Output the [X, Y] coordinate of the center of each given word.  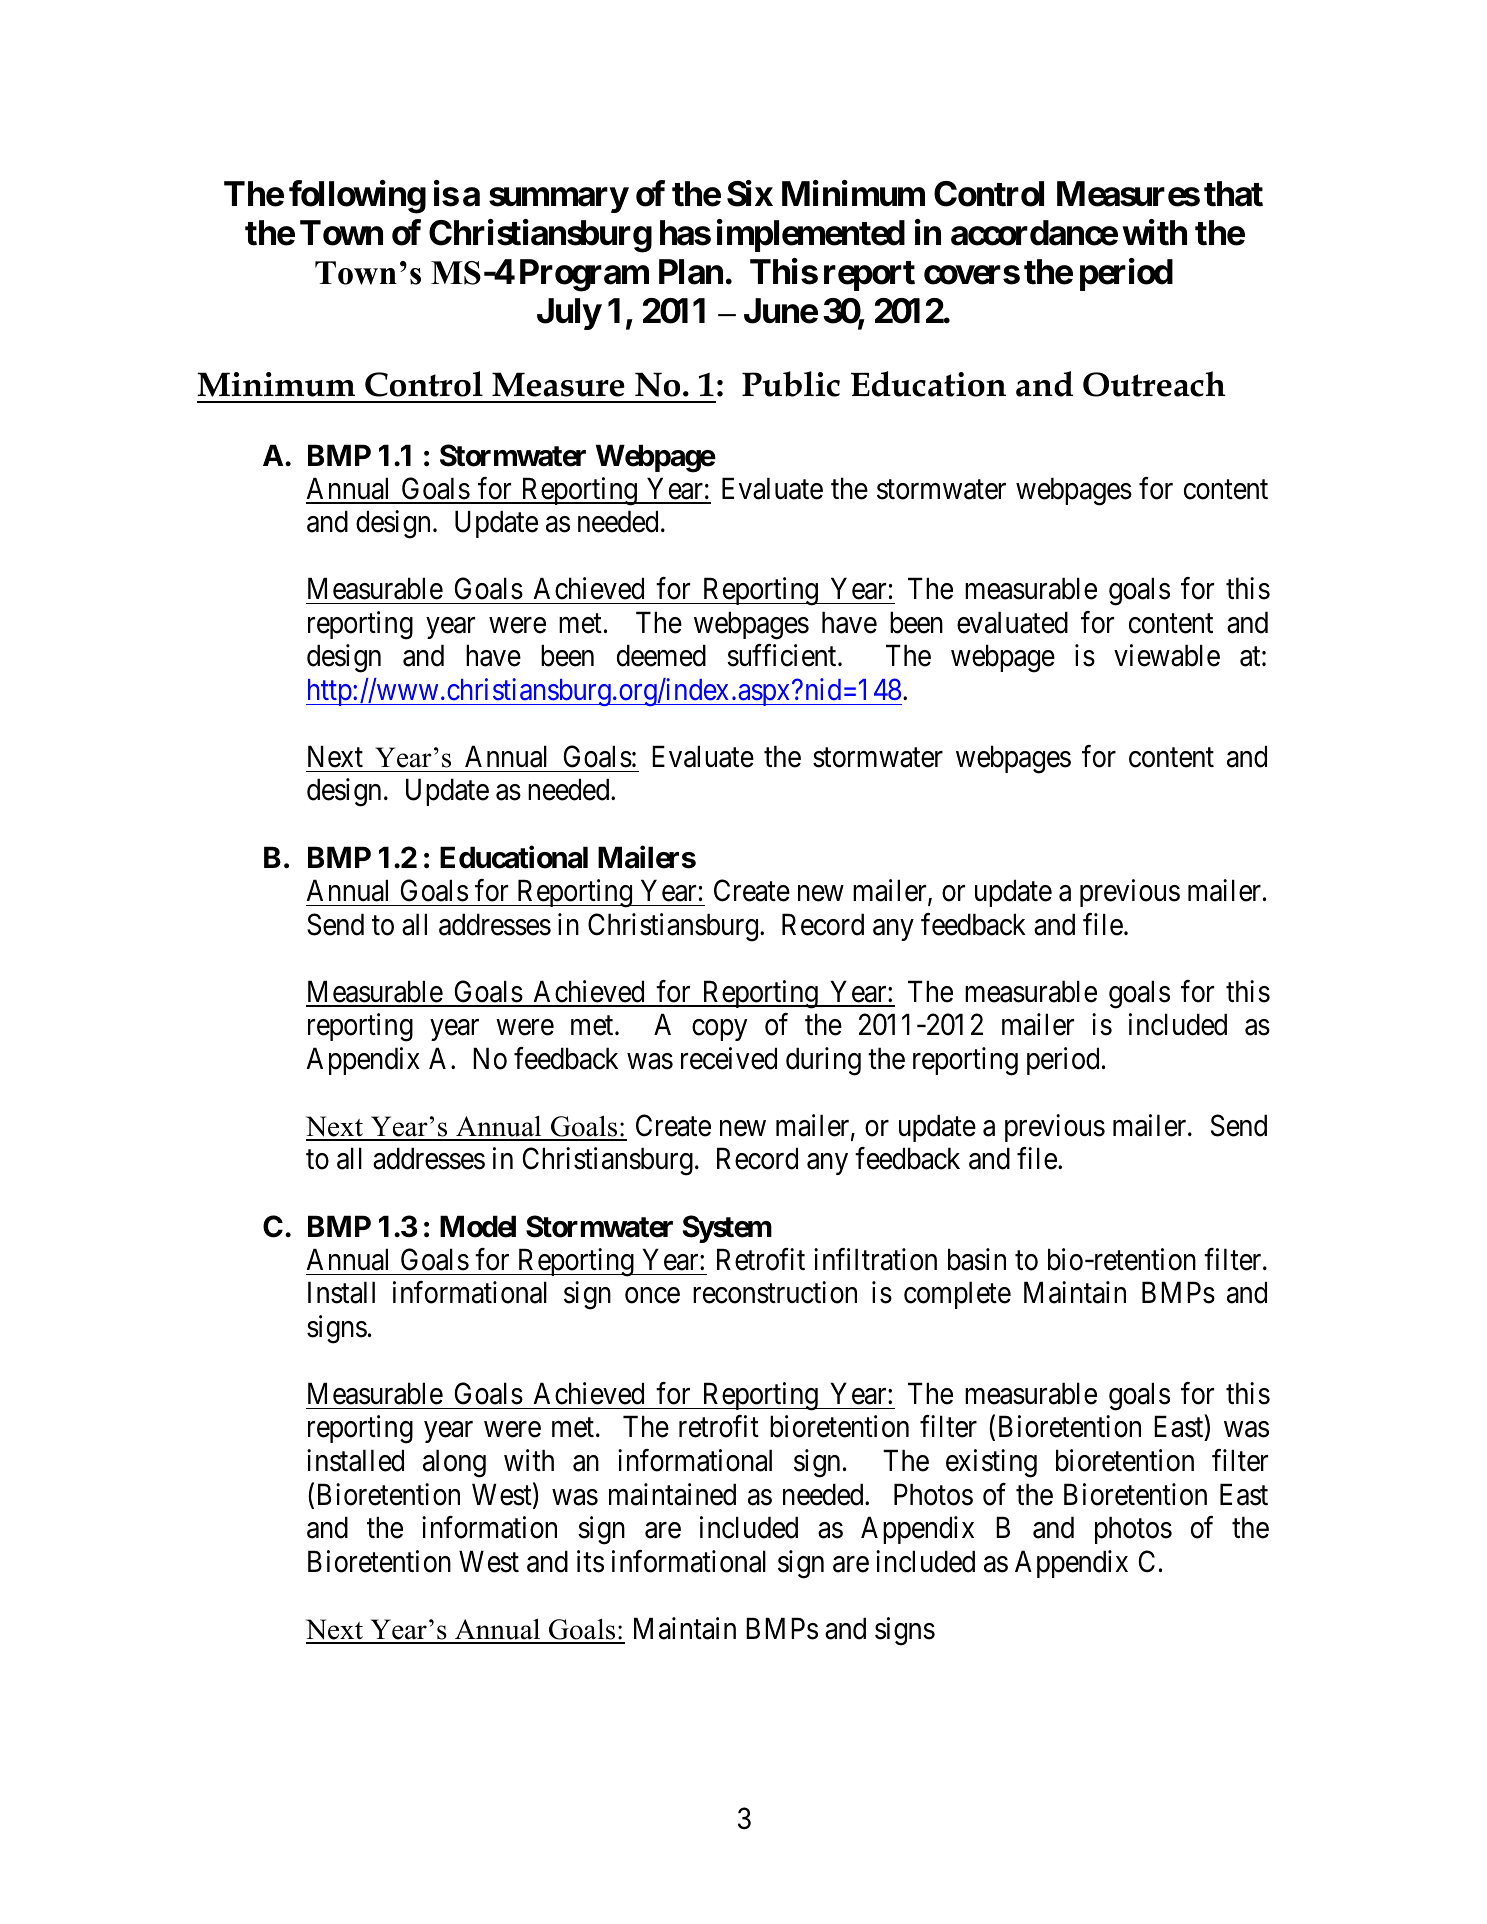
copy [719, 1030]
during [823, 1061]
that [1233, 194]
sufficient [783, 655]
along [454, 1463]
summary [558, 200]
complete [957, 1295]
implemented [811, 235]
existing [991, 1463]
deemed [661, 655]
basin [977, 1259]
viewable [1167, 655]
